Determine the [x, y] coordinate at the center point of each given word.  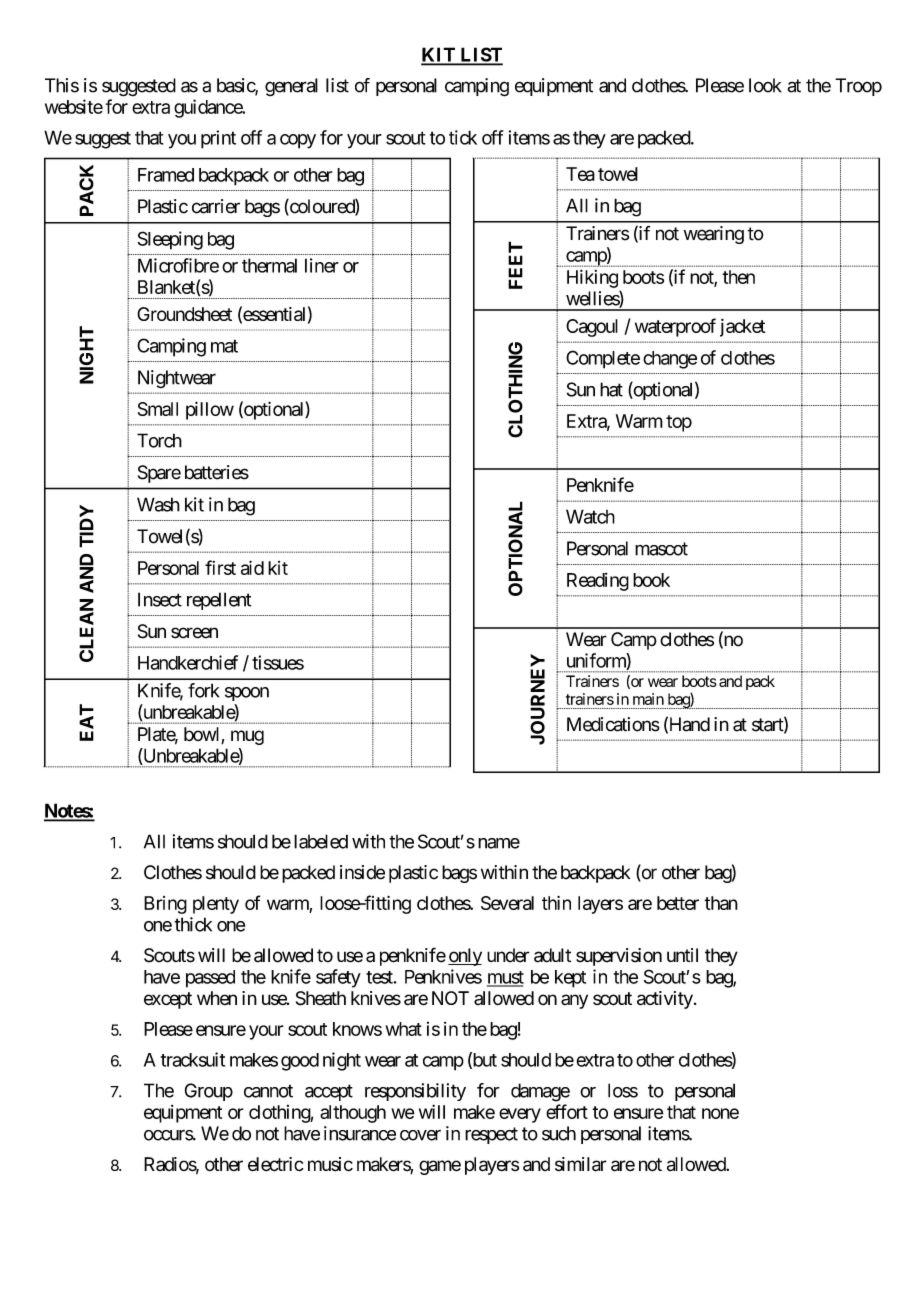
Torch [159, 440]
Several [507, 903]
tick [463, 137]
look [765, 85]
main [648, 699]
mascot [661, 549]
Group [208, 1092]
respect [491, 1135]
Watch [590, 516]
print [218, 139]
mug [247, 737]
